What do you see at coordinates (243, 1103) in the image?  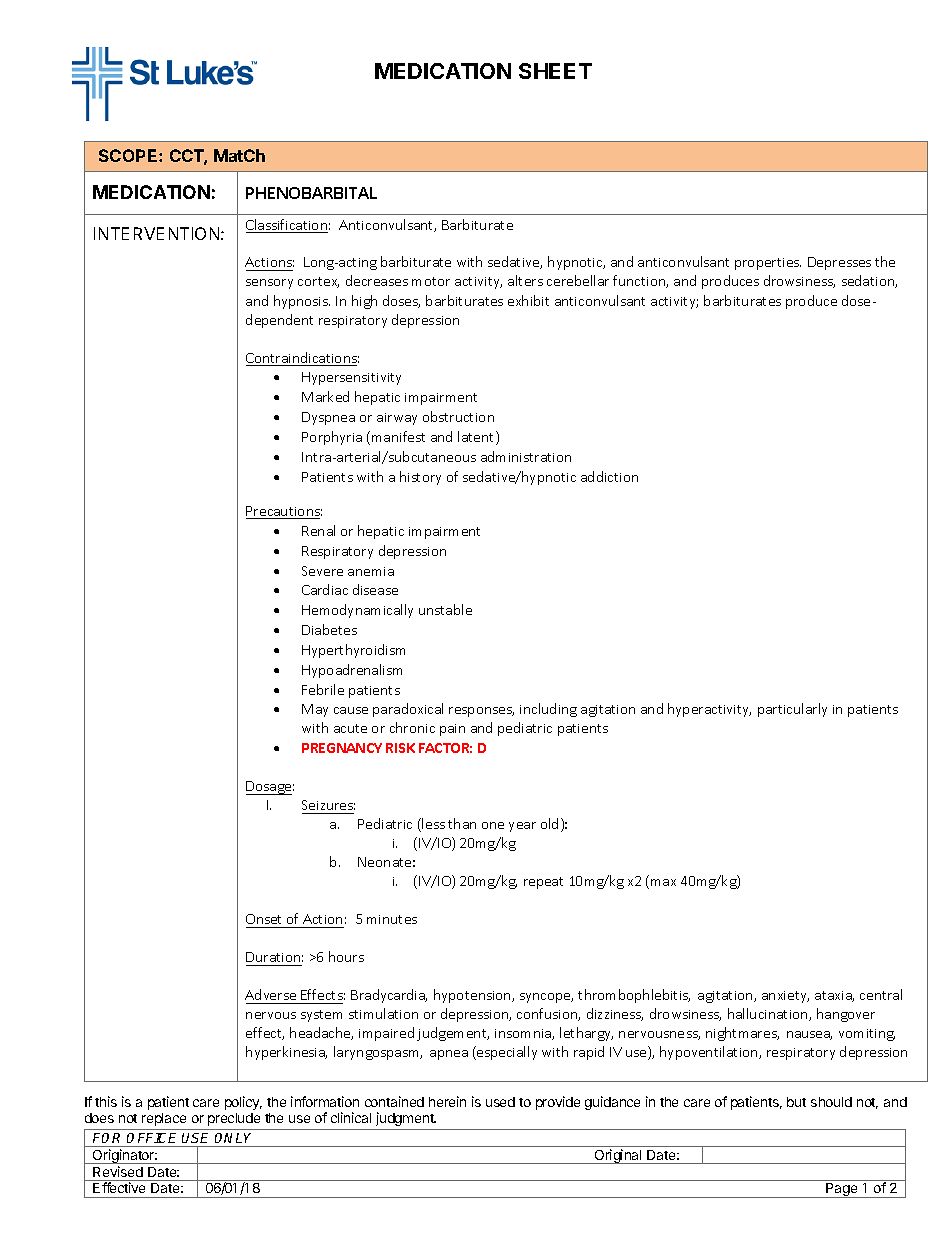 I see `policy` at bounding box center [243, 1103].
